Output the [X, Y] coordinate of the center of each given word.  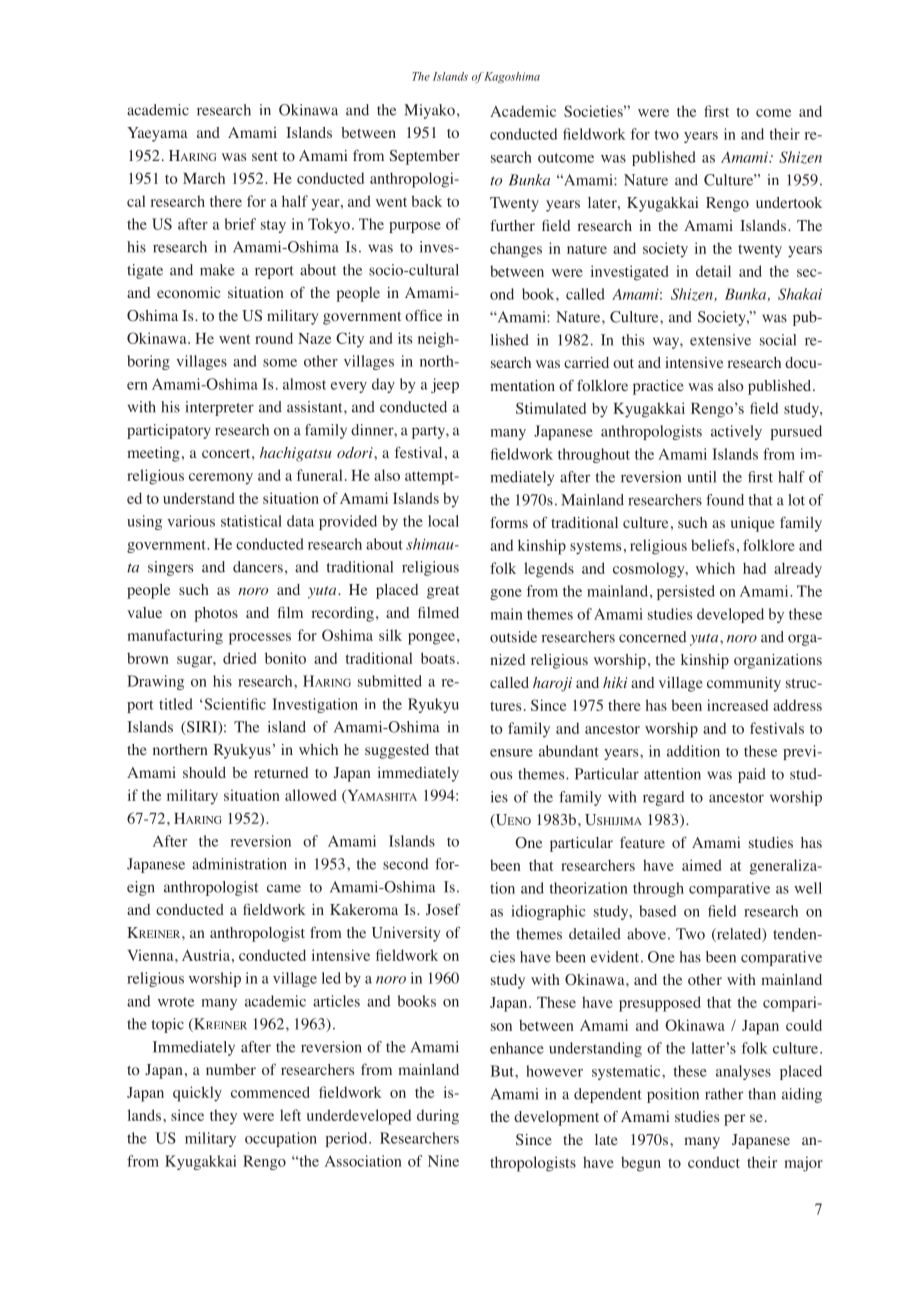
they [223, 1117]
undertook [789, 202]
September [425, 157]
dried [239, 658]
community [744, 684]
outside [513, 637]
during [438, 1117]
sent [265, 156]
